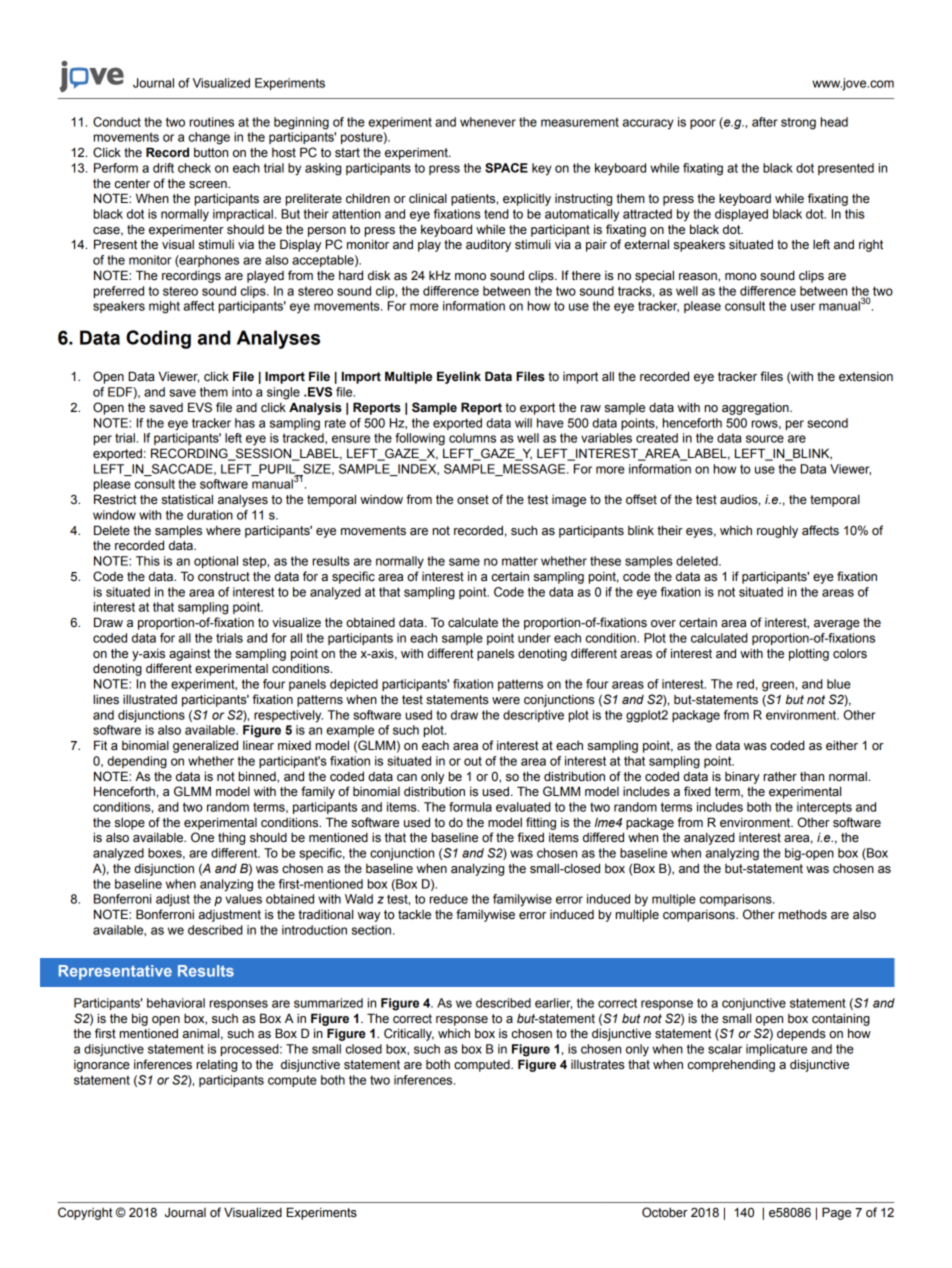  What do you see at coordinates (470, 807) in the document?
I see `formula` at bounding box center [470, 807].
